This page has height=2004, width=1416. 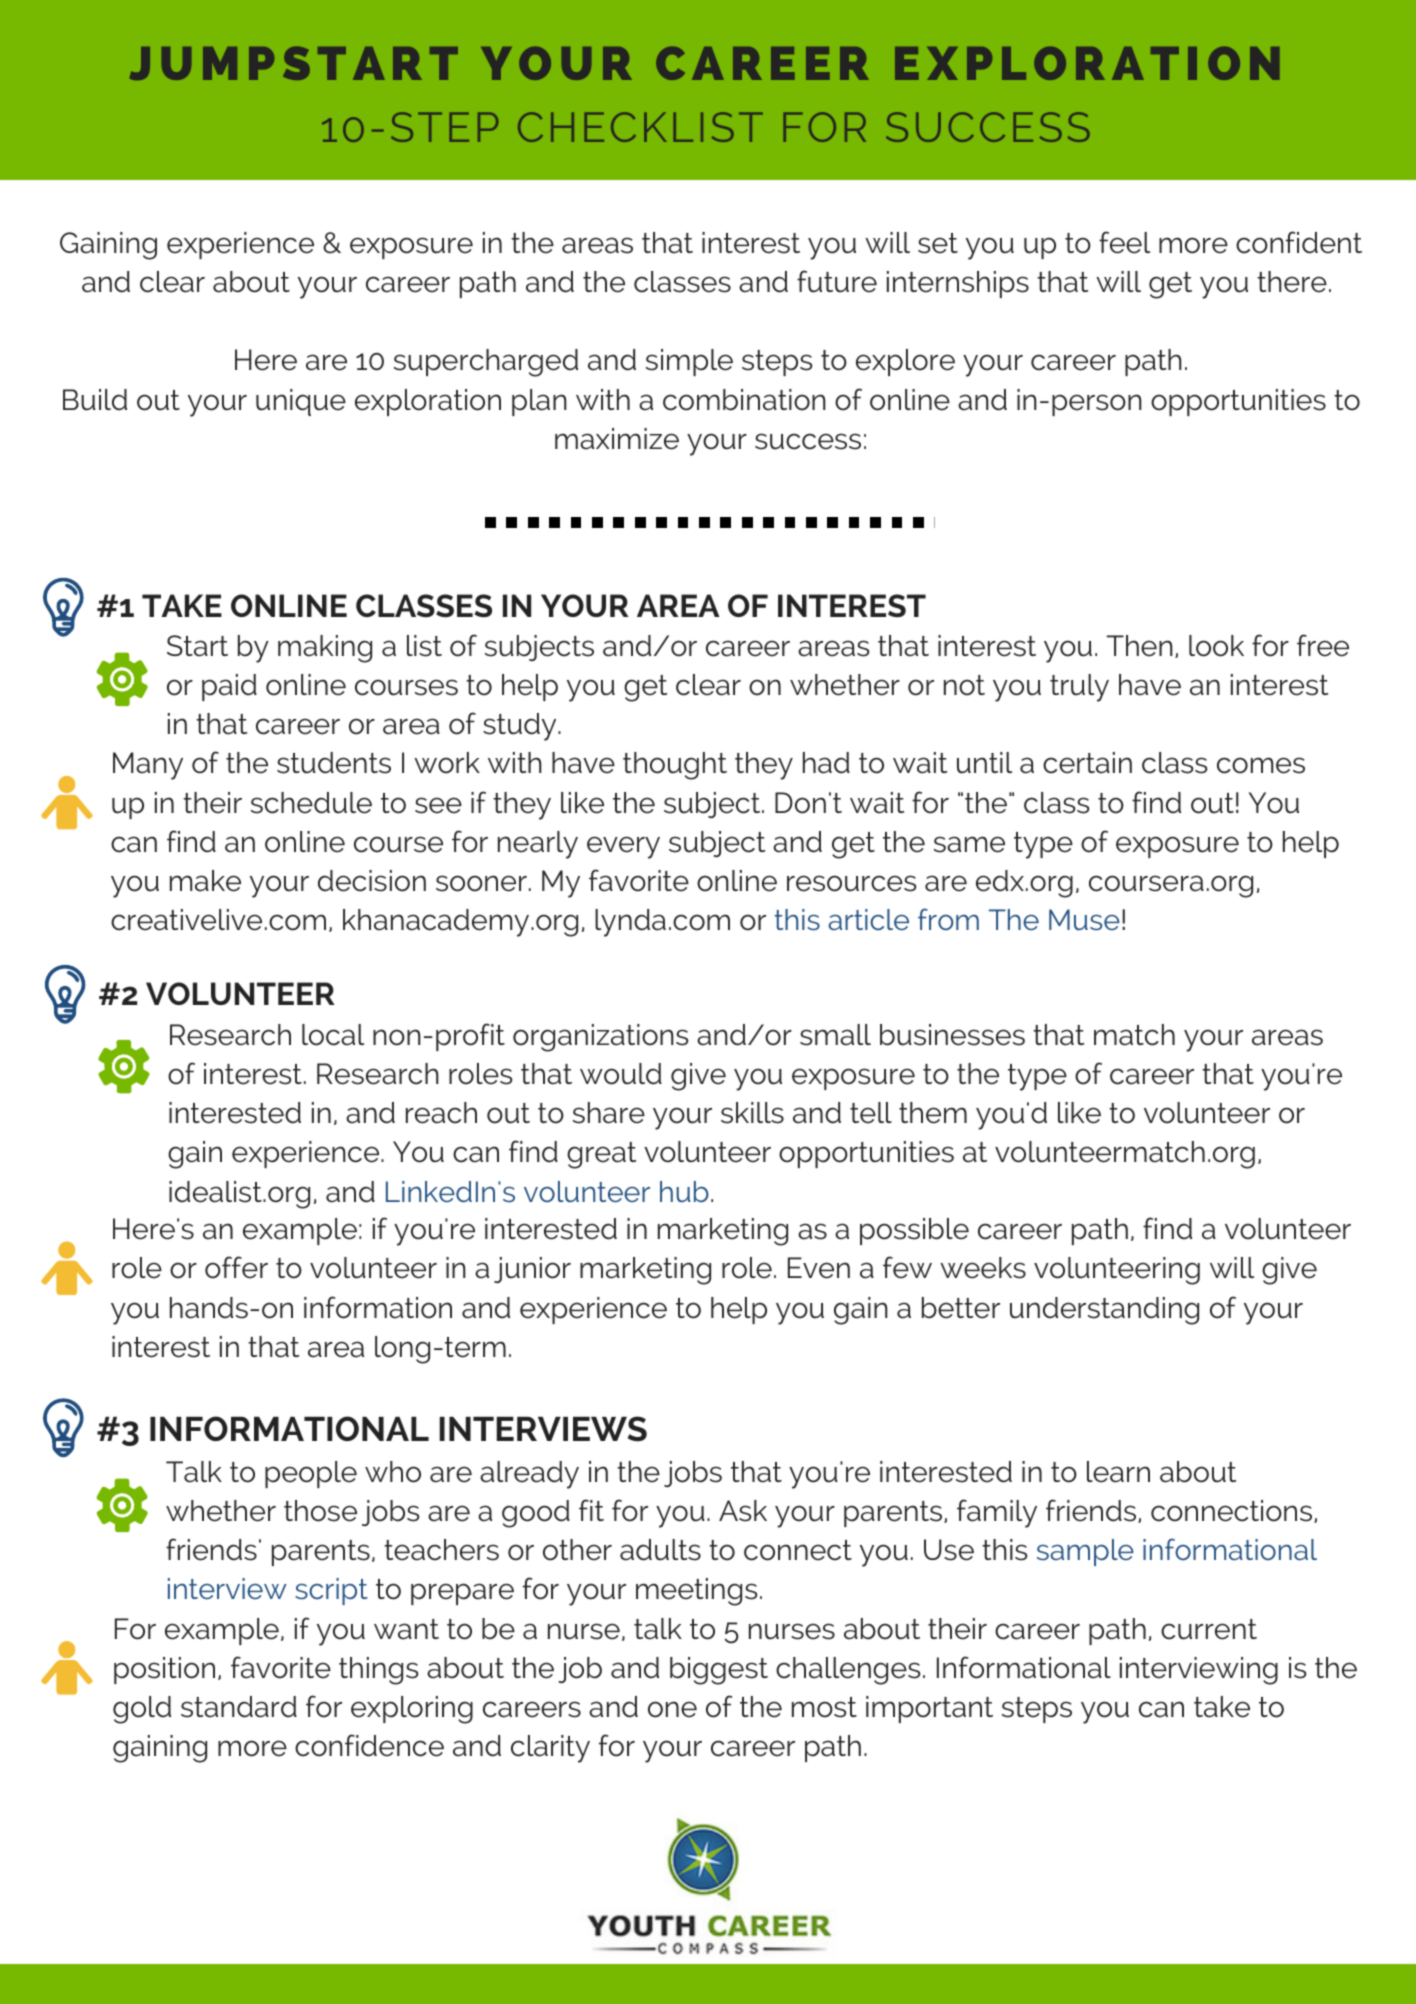 What do you see at coordinates (334, 763) in the page?
I see `students` at bounding box center [334, 763].
